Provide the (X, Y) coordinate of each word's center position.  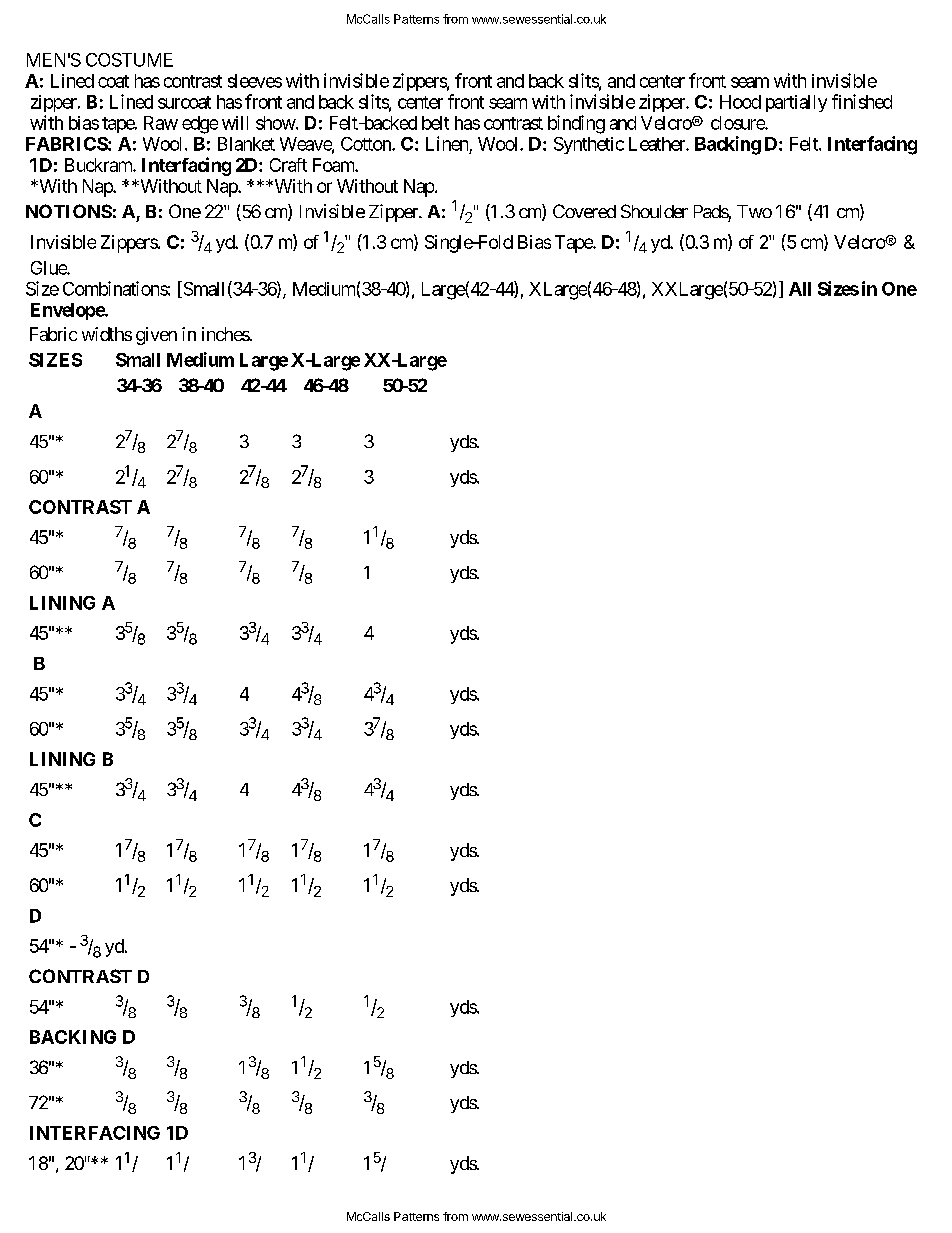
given (156, 336)
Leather (658, 144)
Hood (740, 102)
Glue (49, 268)
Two (754, 211)
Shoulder (654, 211)
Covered (584, 211)
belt (435, 123)
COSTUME (129, 60)
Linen (447, 143)
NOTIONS (69, 211)
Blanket (246, 144)
